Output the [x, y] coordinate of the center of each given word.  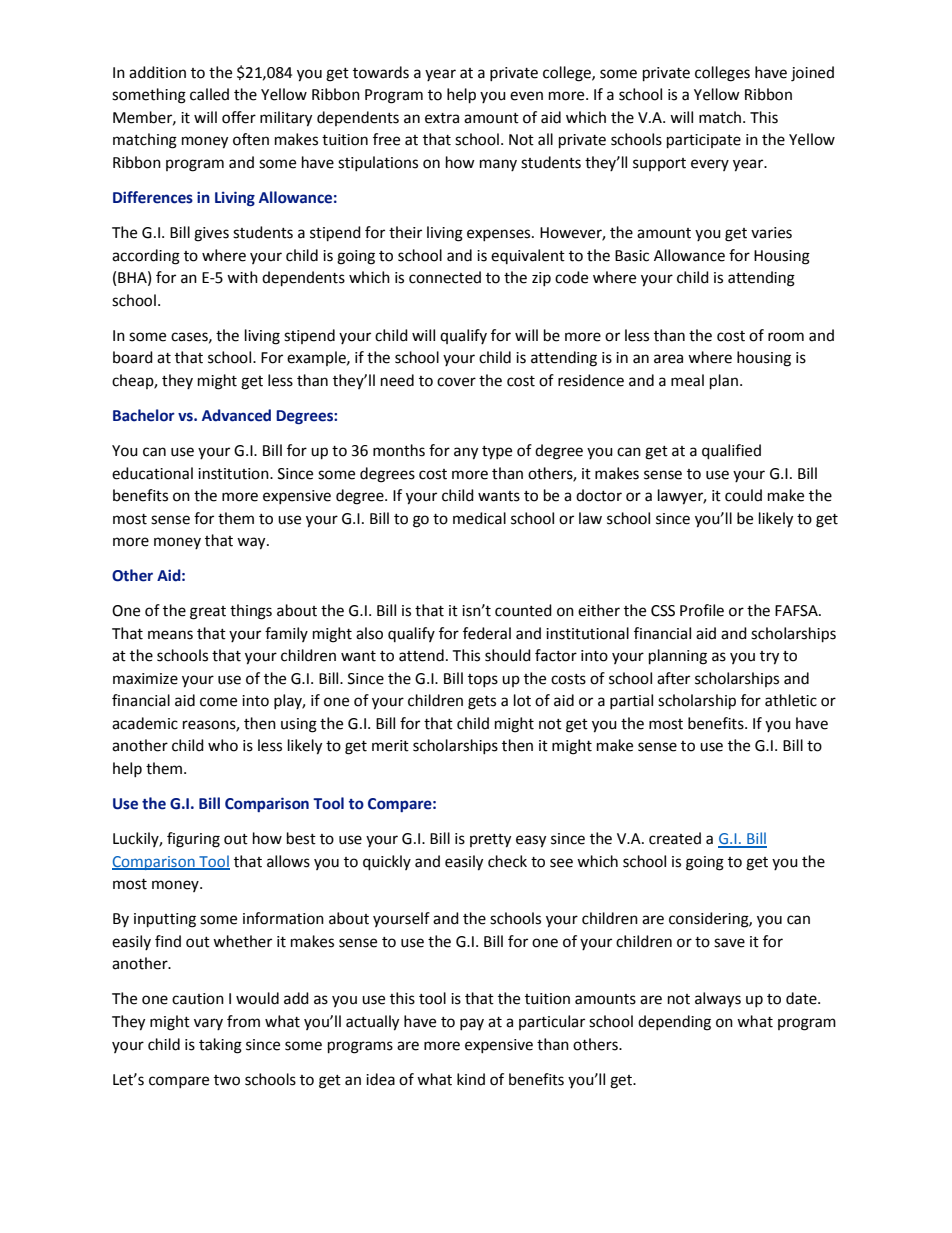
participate [704, 141]
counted [523, 610]
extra [442, 118]
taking [220, 1046]
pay [472, 1024]
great [208, 613]
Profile [702, 610]
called [209, 94]
